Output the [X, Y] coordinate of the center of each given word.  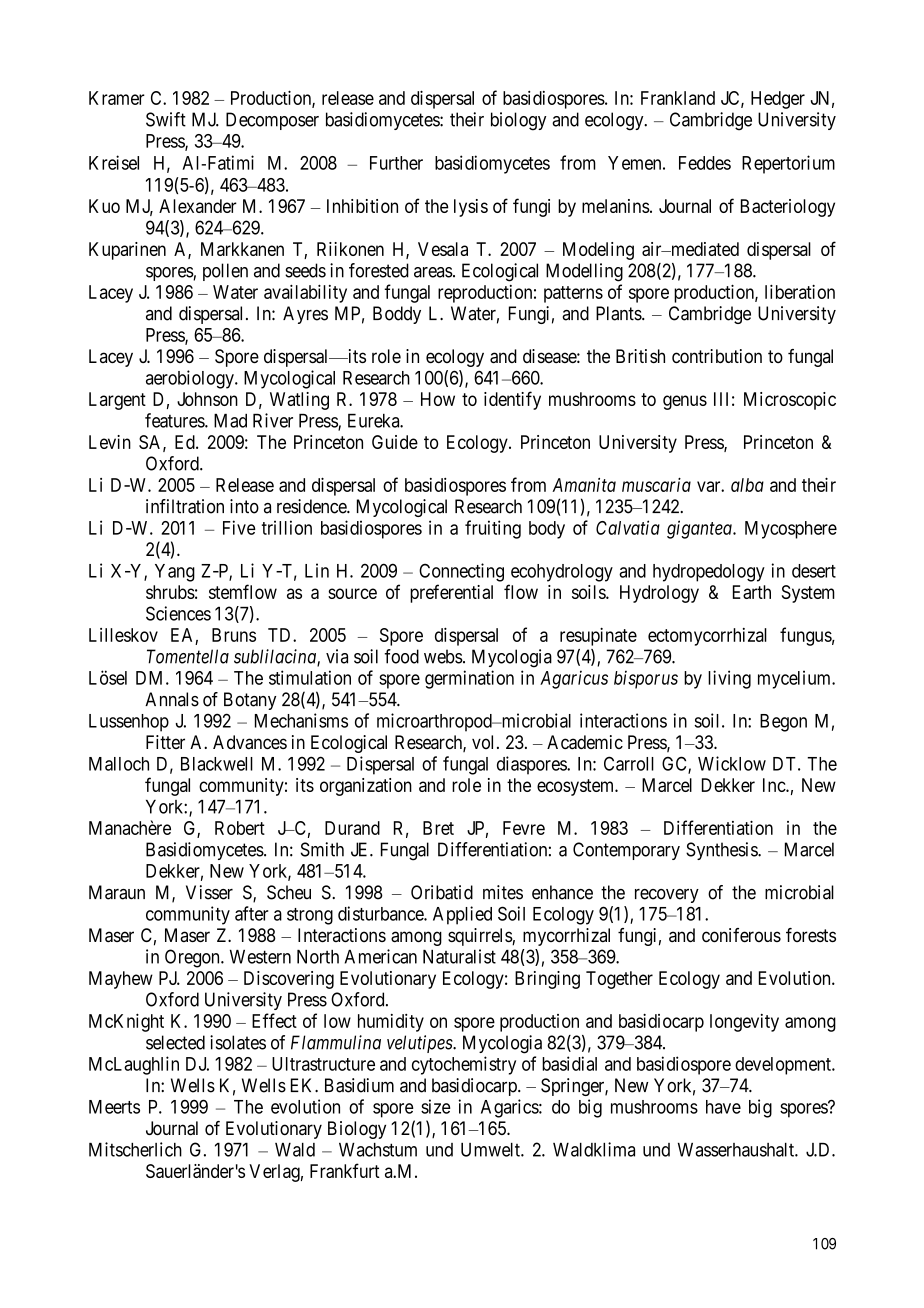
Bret [438, 828]
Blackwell [217, 764]
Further [396, 163]
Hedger [778, 100]
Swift [166, 119]
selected [175, 1042]
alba [747, 485]
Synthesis [722, 851]
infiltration [185, 506]
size [436, 1106]
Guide [395, 442]
